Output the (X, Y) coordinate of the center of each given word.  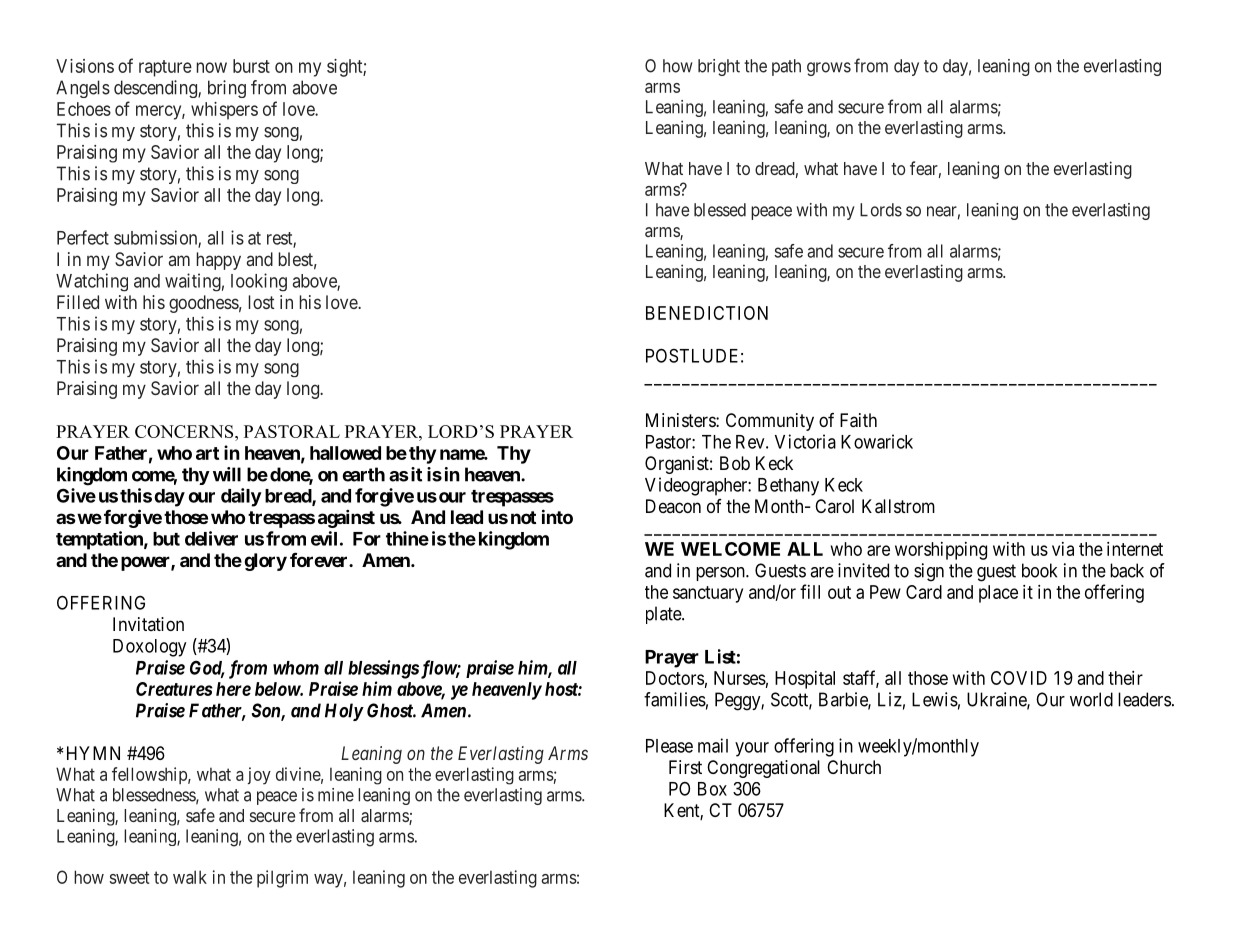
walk (190, 877)
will (227, 474)
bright (719, 67)
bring (227, 89)
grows (829, 69)
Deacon (673, 506)
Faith (858, 420)
